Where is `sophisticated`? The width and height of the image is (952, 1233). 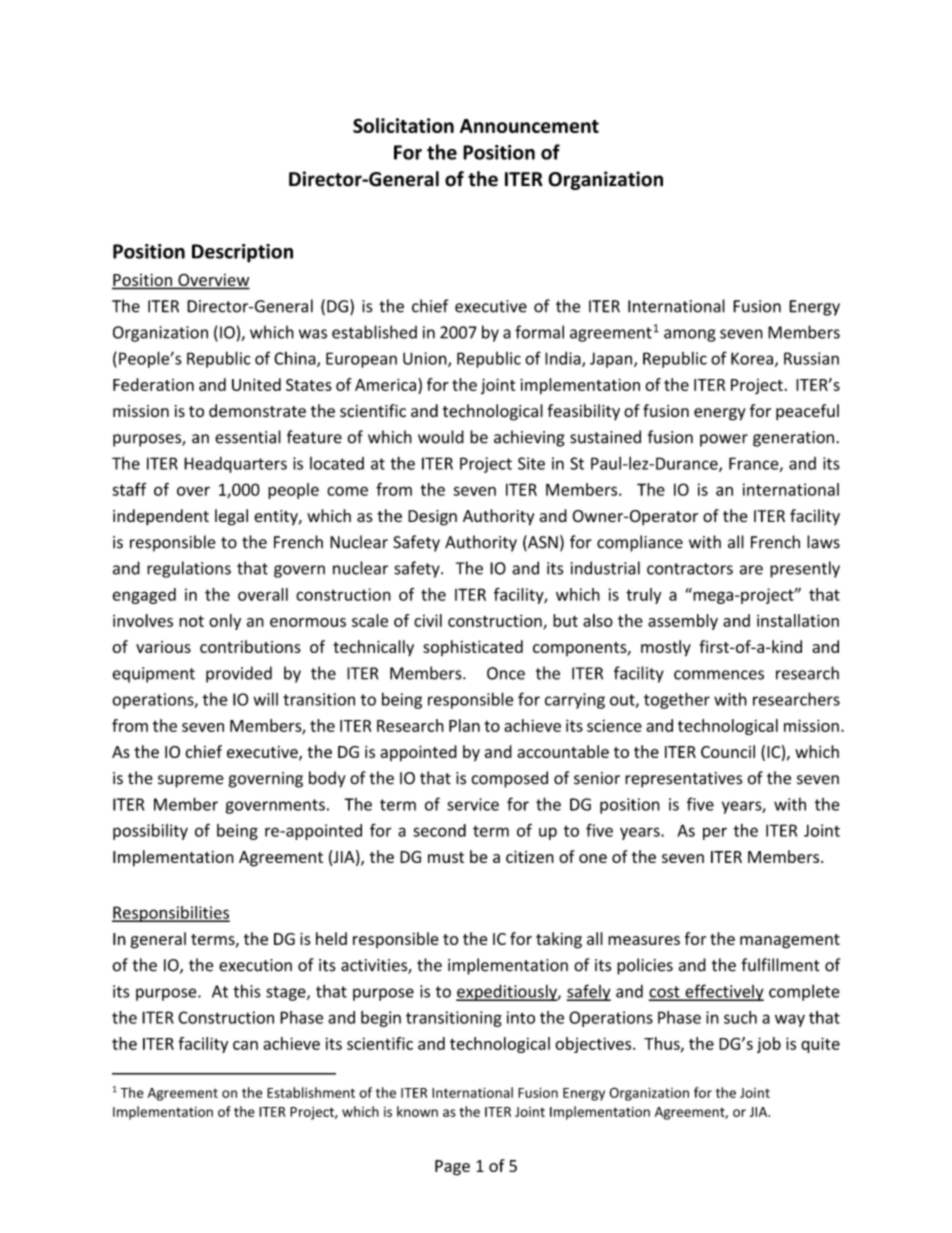 sophisticated is located at coordinates (473, 648).
